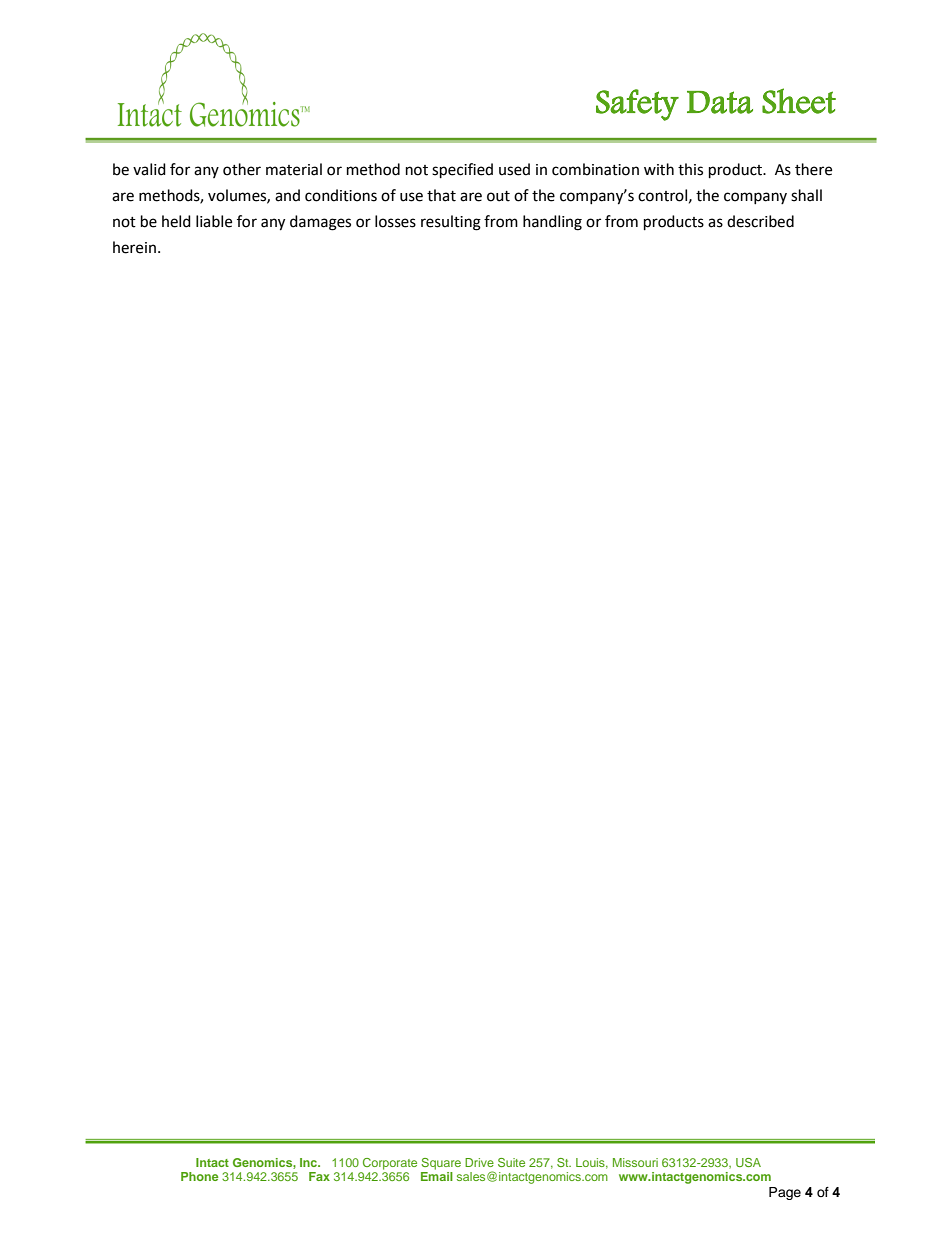 Image resolution: width=952 pixels, height=1233 pixels. What do you see at coordinates (462, 171) in the image?
I see `specified` at bounding box center [462, 171].
